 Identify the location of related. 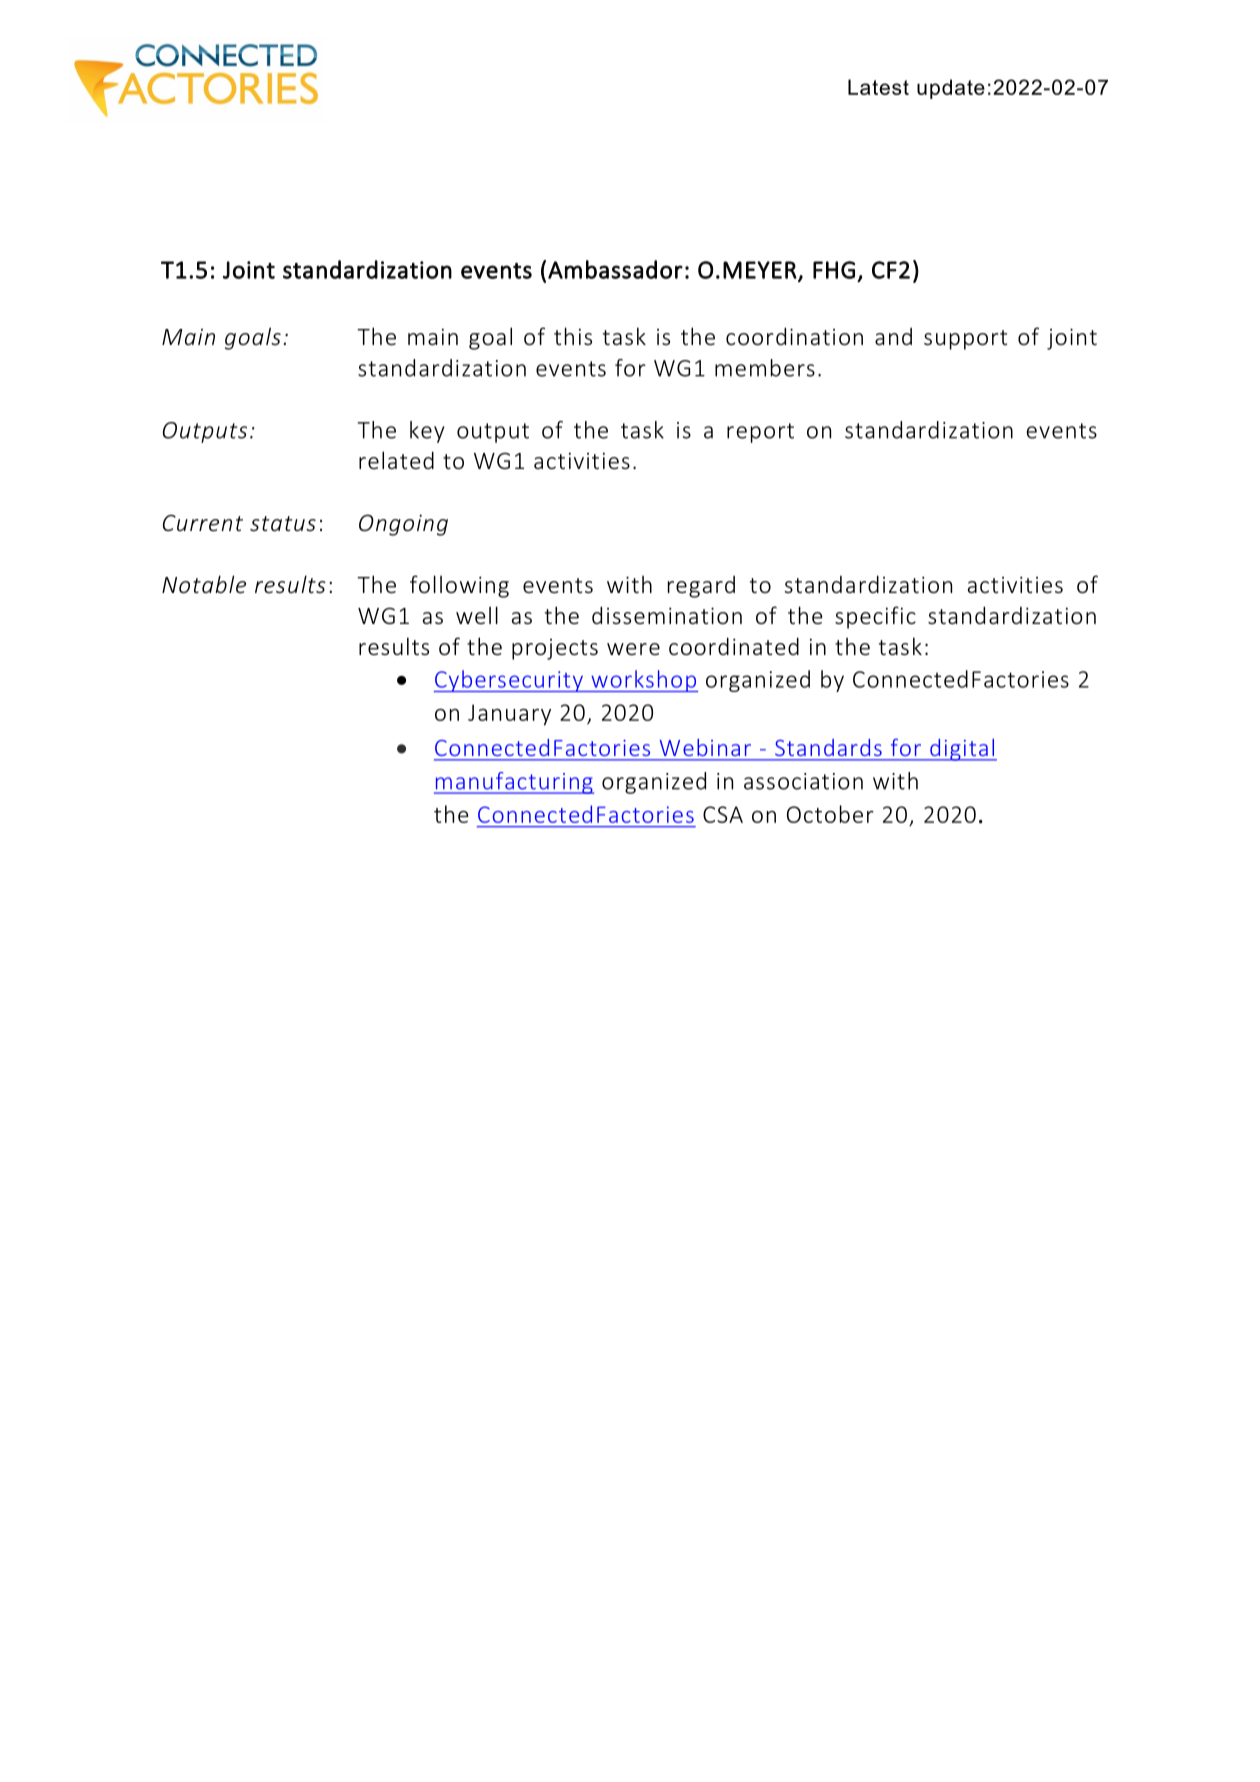
(396, 460).
